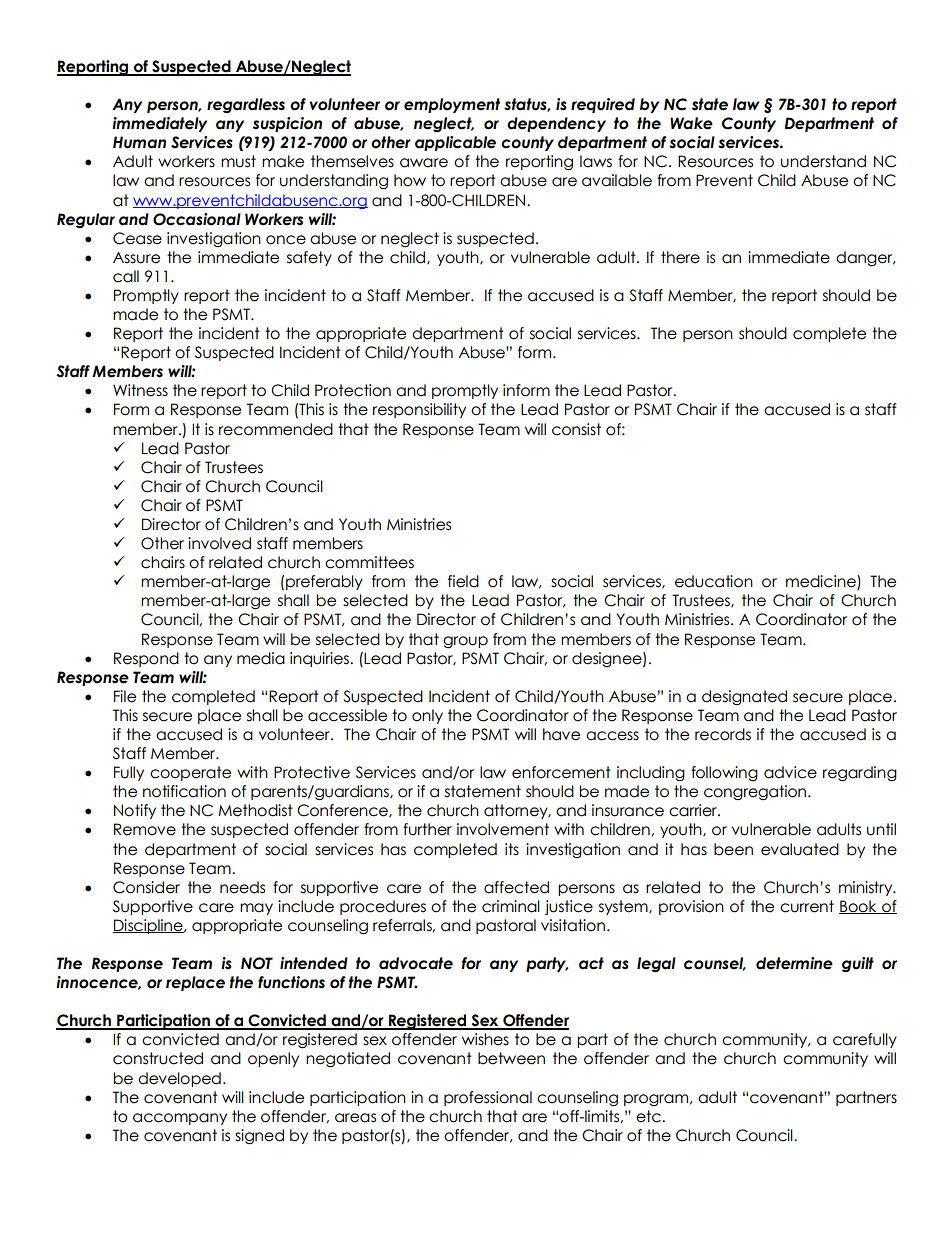 The image size is (952, 1233). What do you see at coordinates (455, 143) in the document?
I see `applicable` at bounding box center [455, 143].
